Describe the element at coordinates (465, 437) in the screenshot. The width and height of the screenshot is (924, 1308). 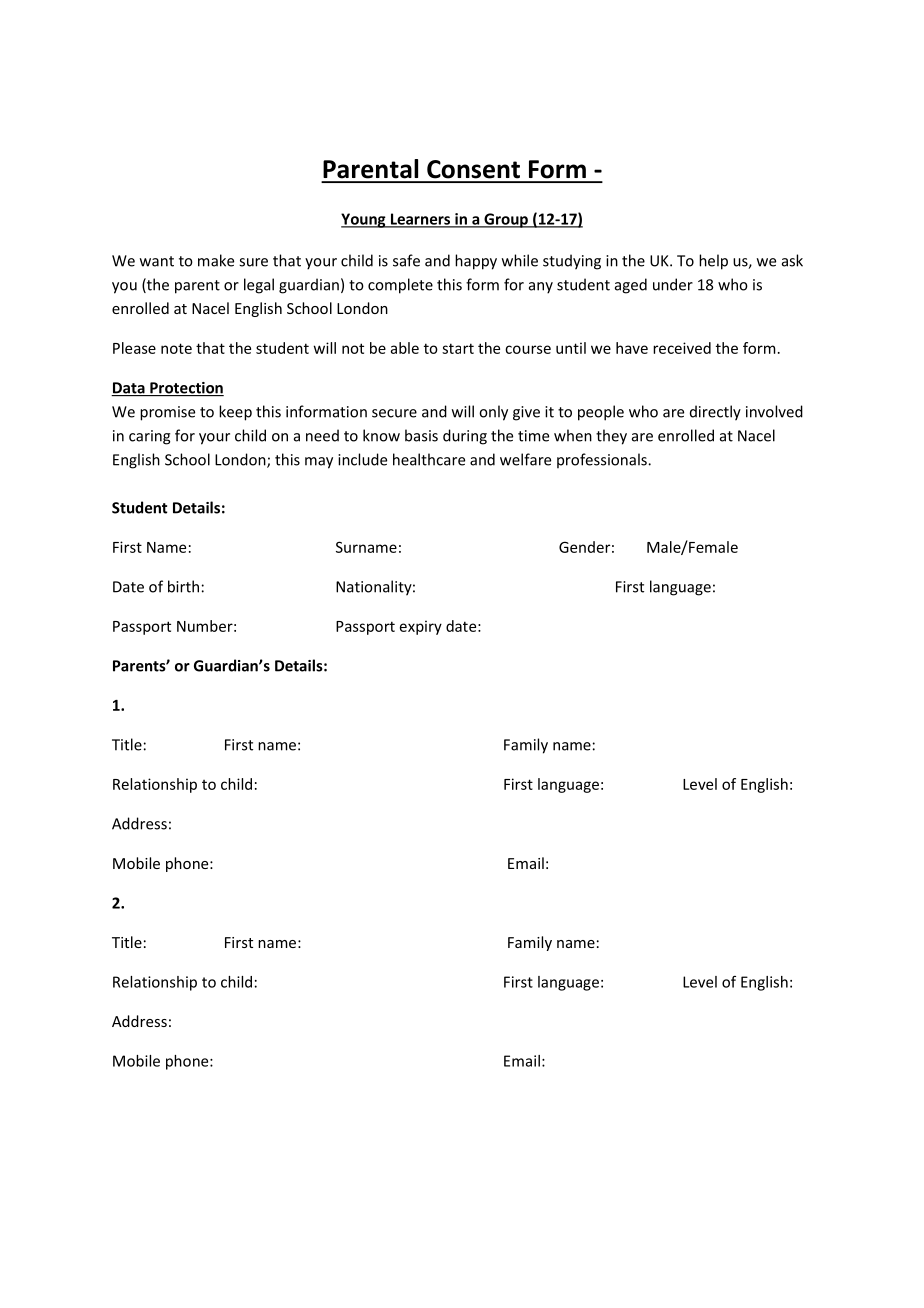
I see `during` at that location.
